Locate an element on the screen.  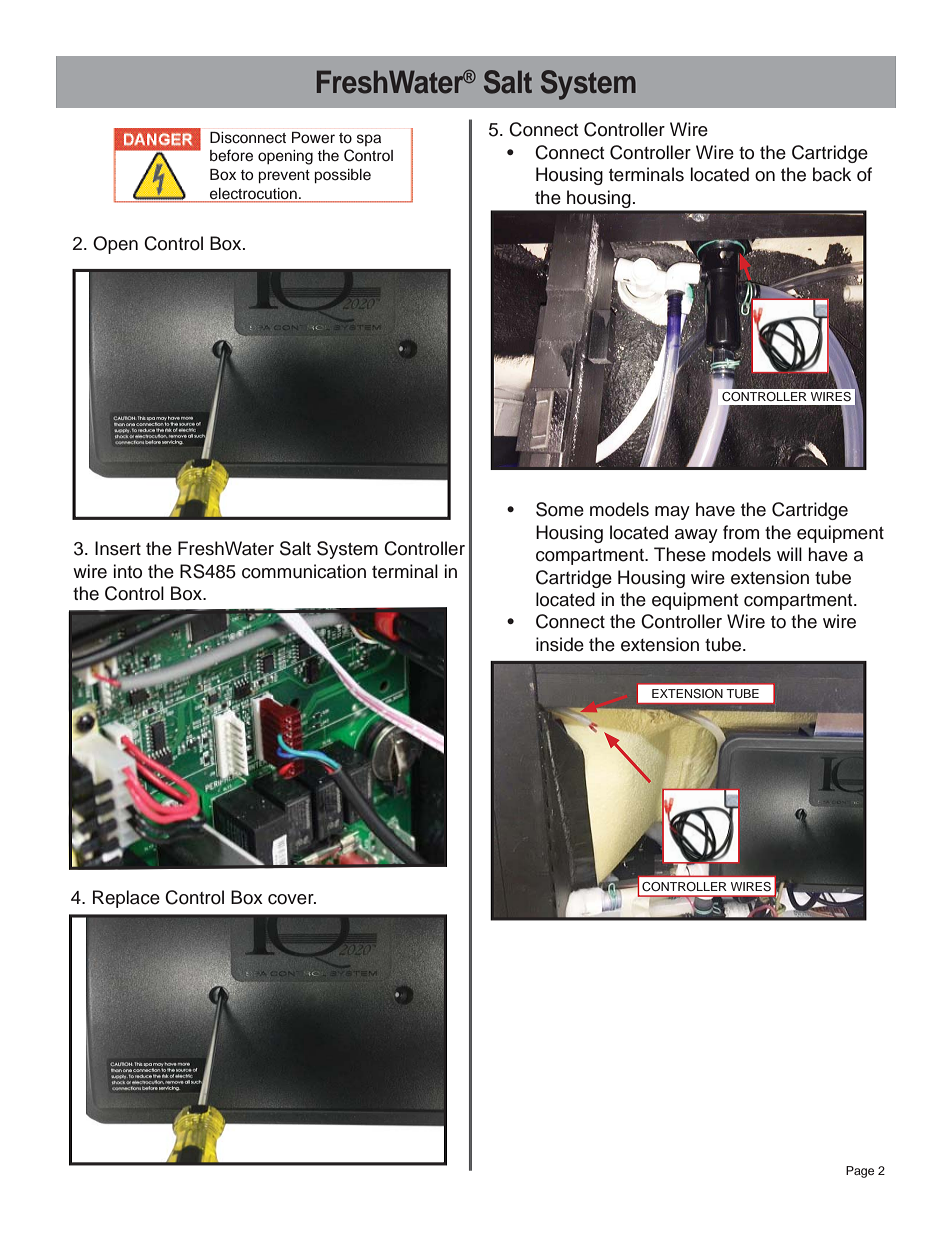
may is located at coordinates (672, 513).
